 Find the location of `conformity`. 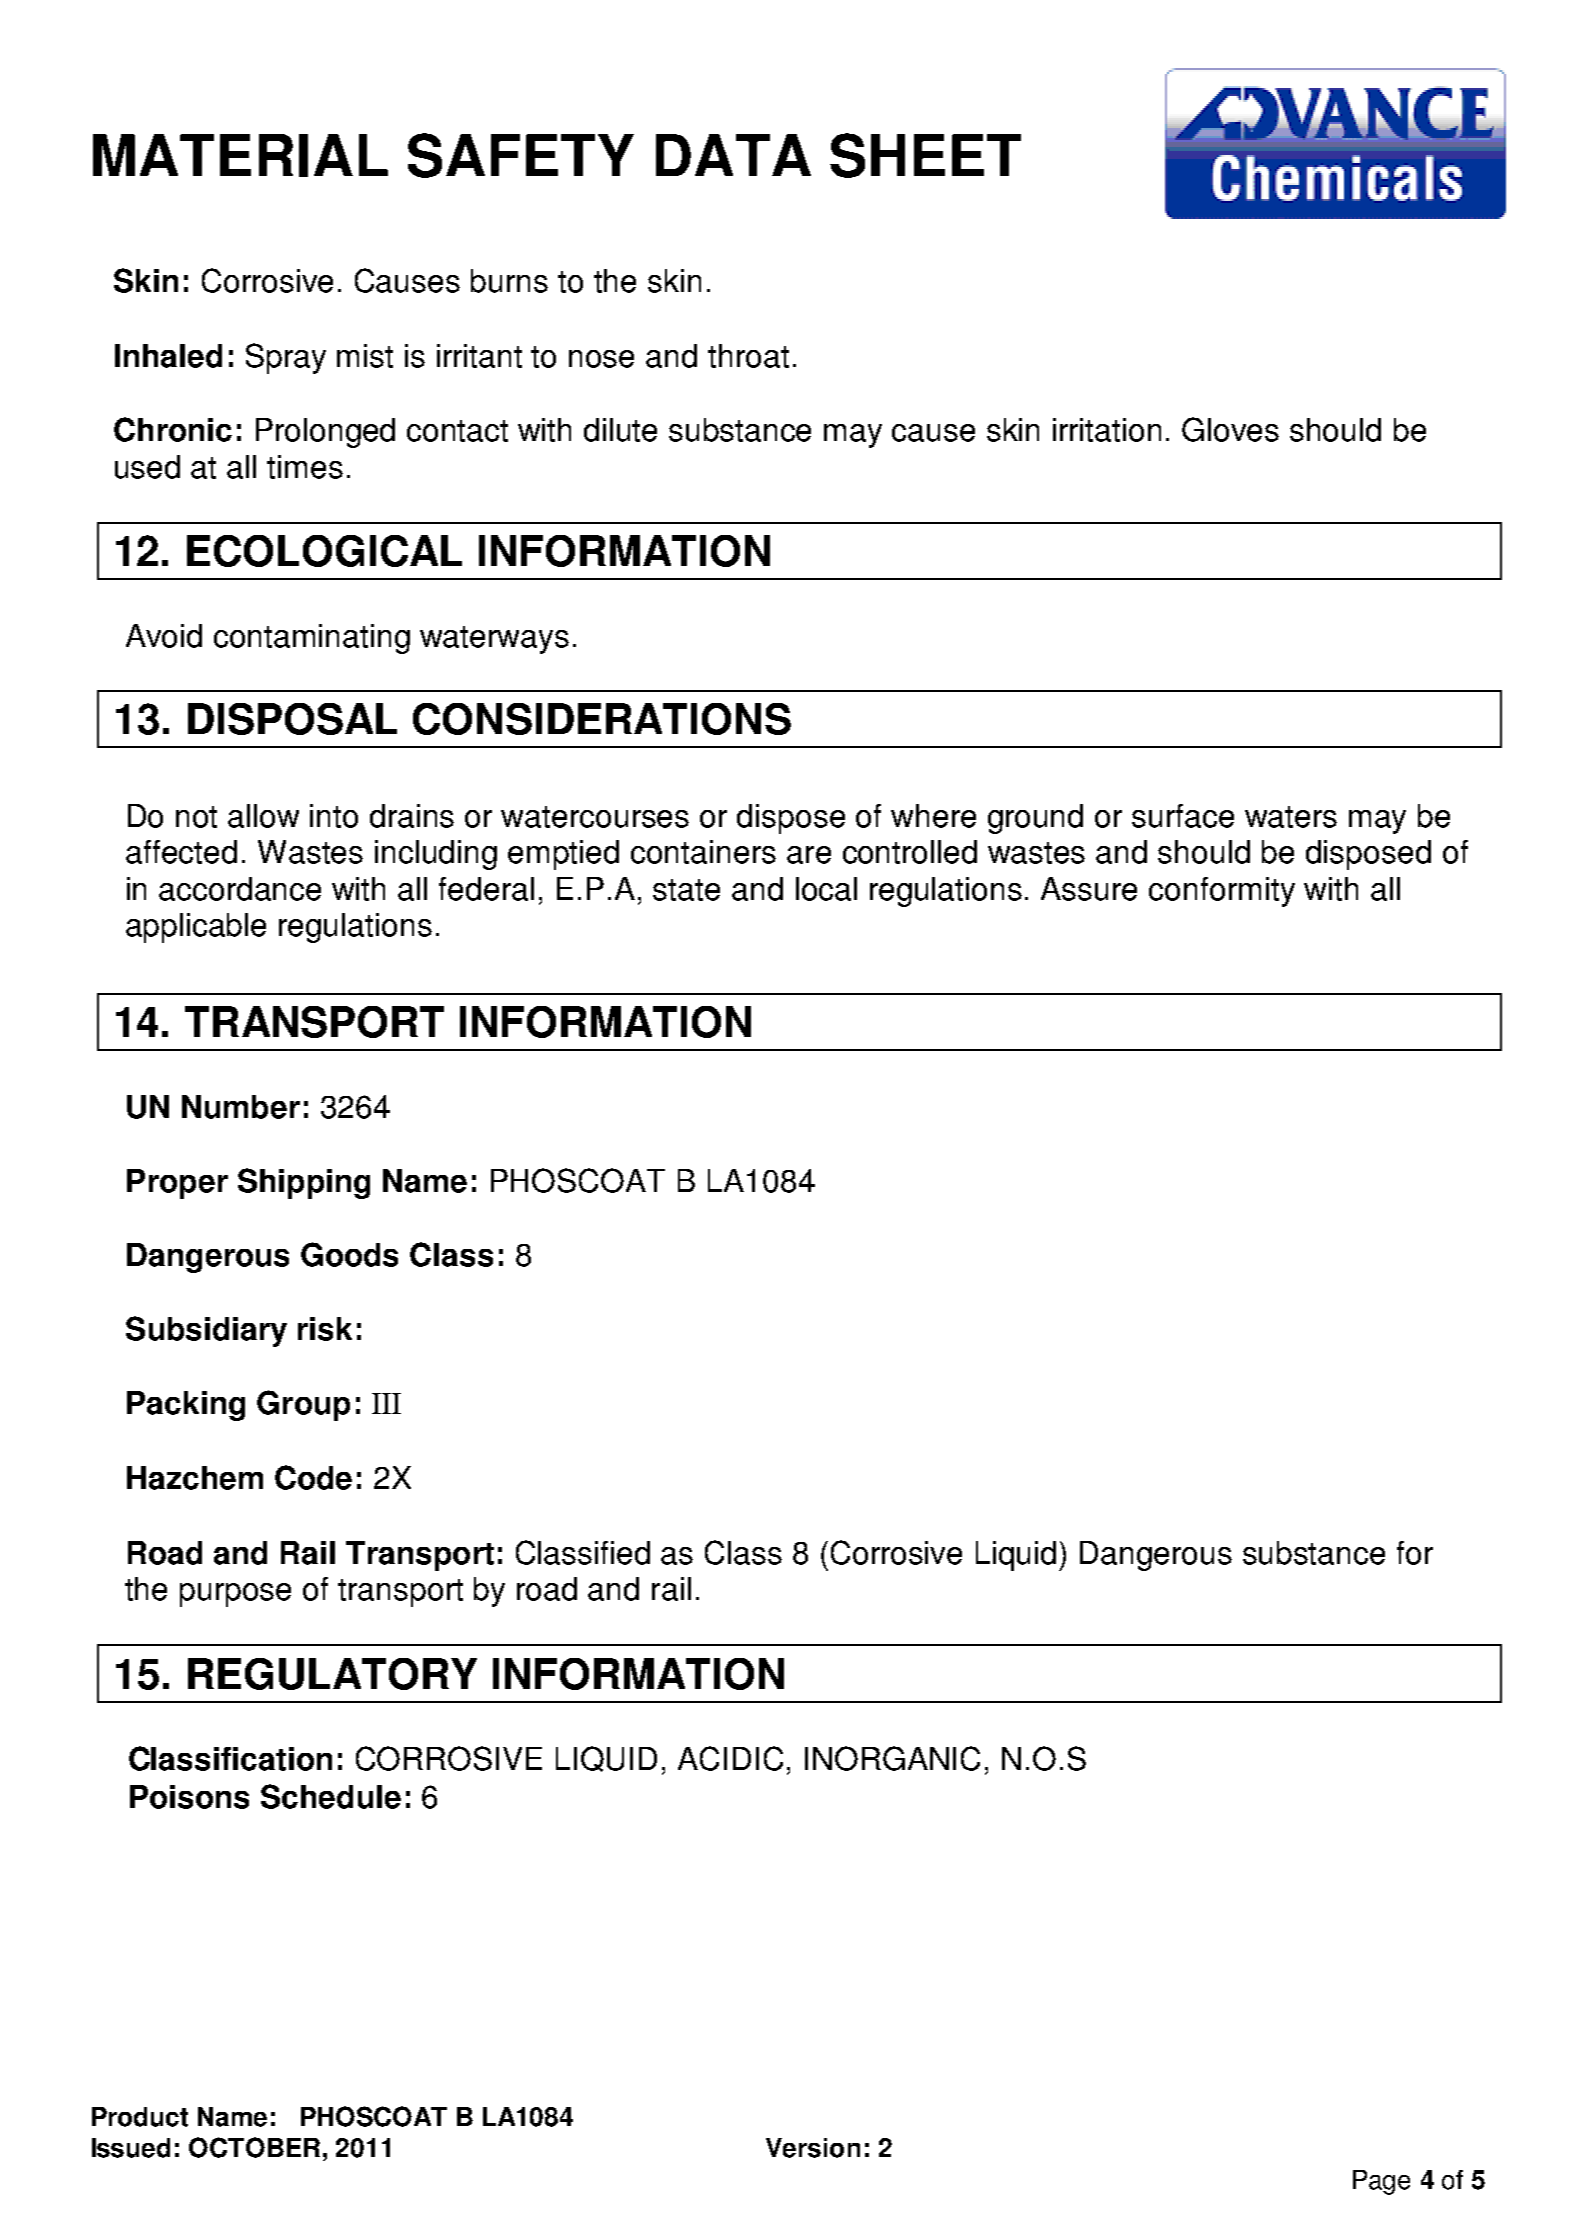

conformity is located at coordinates (1222, 892).
